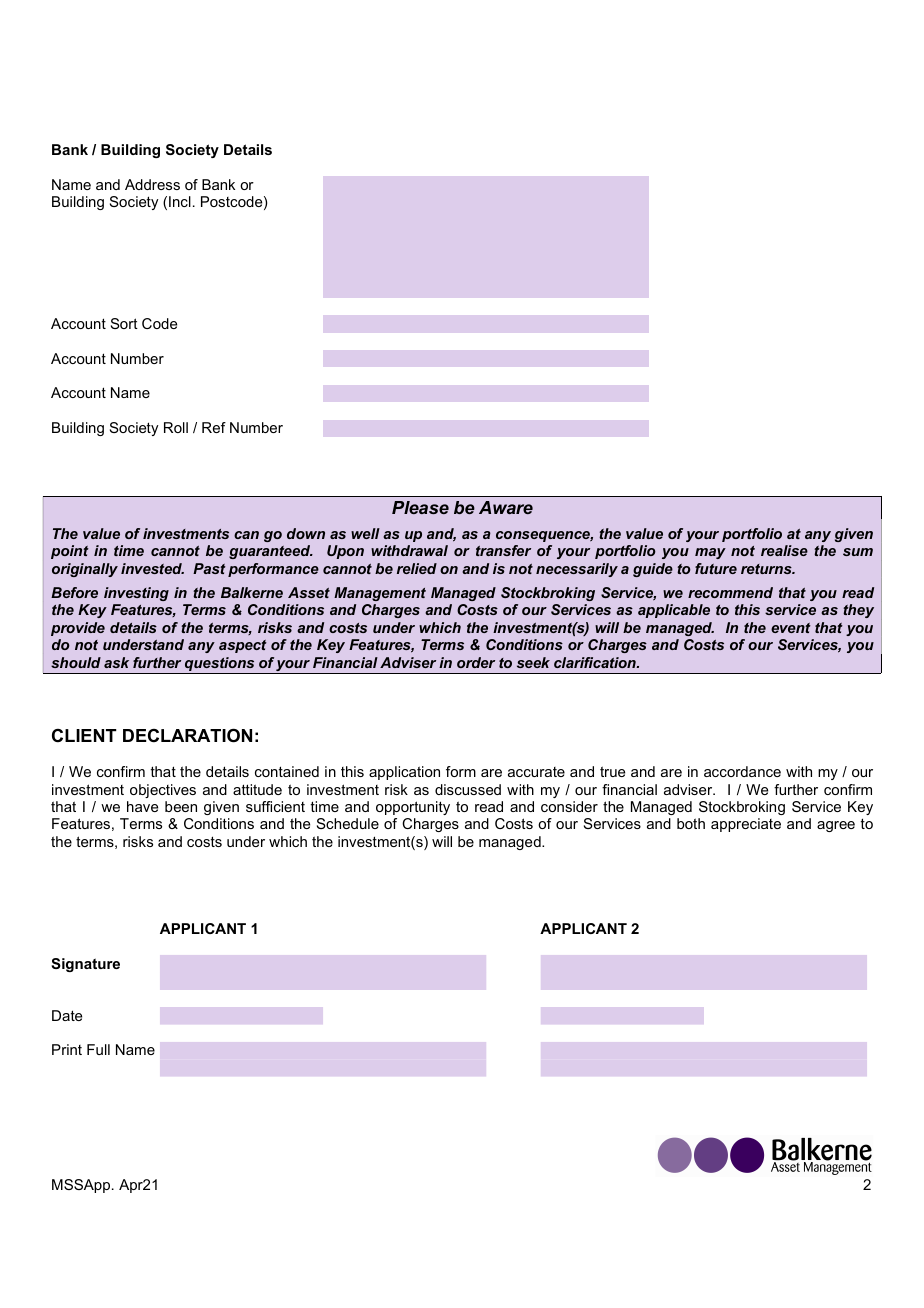 The height and width of the screenshot is (1308, 924). I want to click on realise, so click(784, 550).
